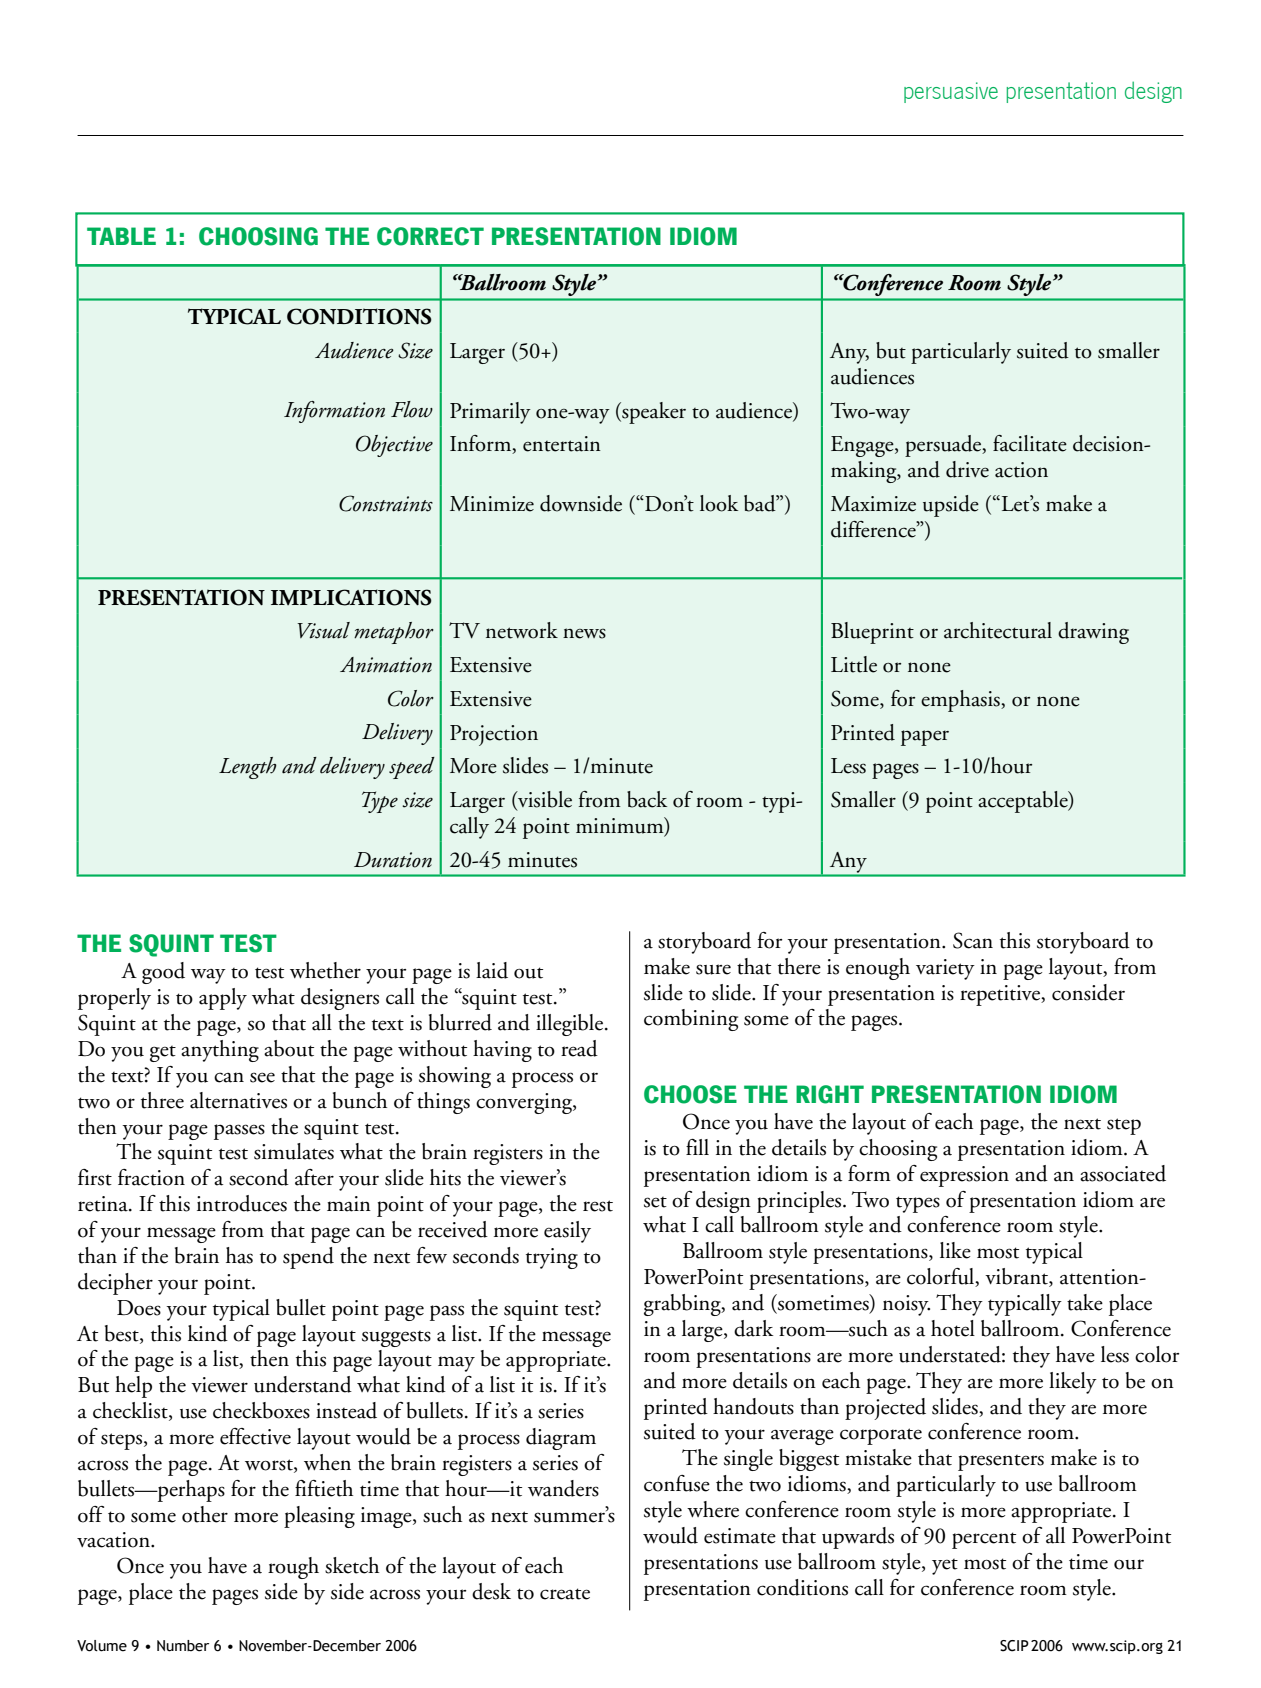  What do you see at coordinates (183, 1646) in the screenshot?
I see `Number` at bounding box center [183, 1646].
